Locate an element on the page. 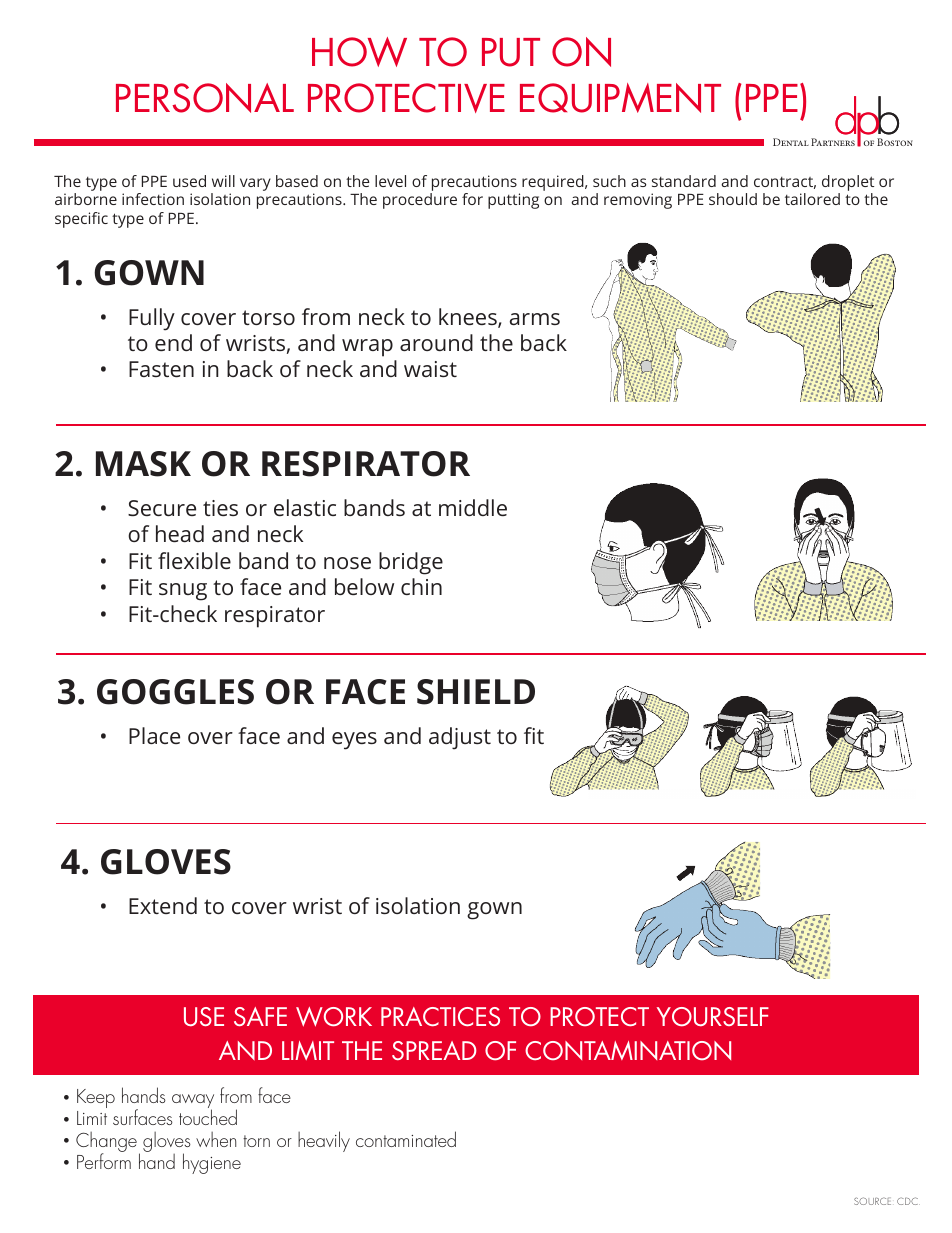  Dental is located at coordinates (791, 142).
